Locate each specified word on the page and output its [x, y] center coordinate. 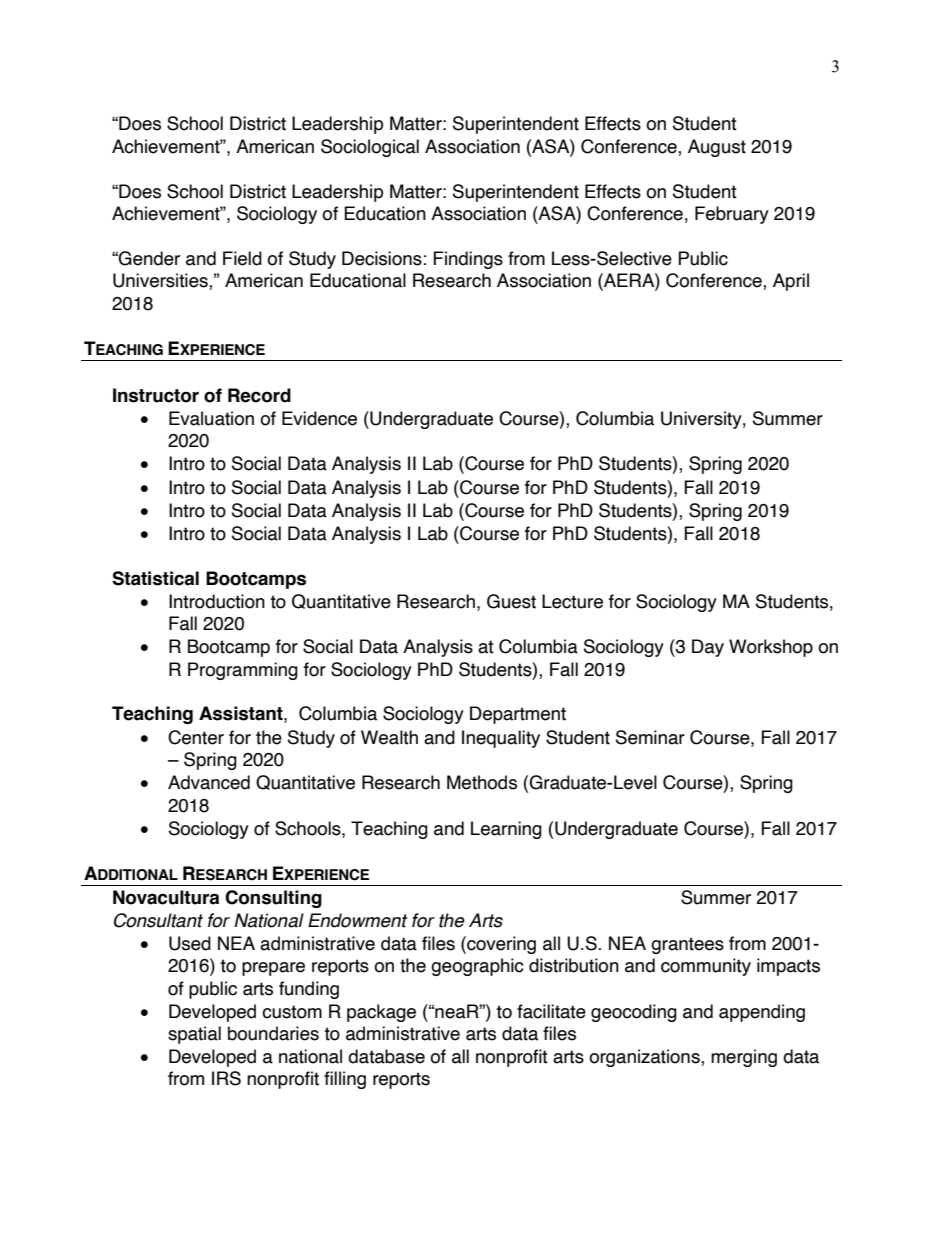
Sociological [370, 148]
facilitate [551, 1011]
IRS [226, 1078]
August [717, 148]
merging [744, 1058]
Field [242, 258]
